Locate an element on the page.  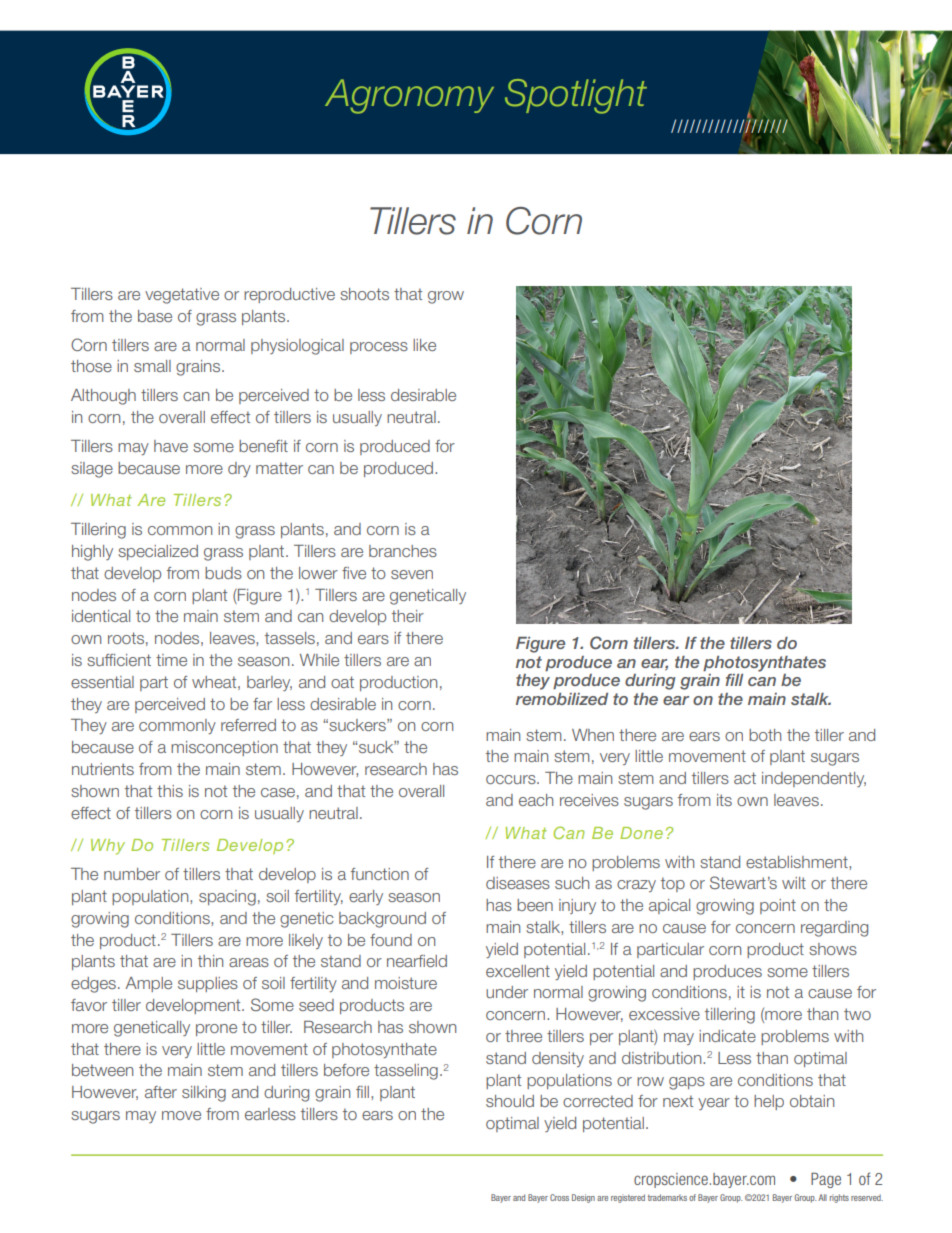
Page is located at coordinates (826, 1180).
